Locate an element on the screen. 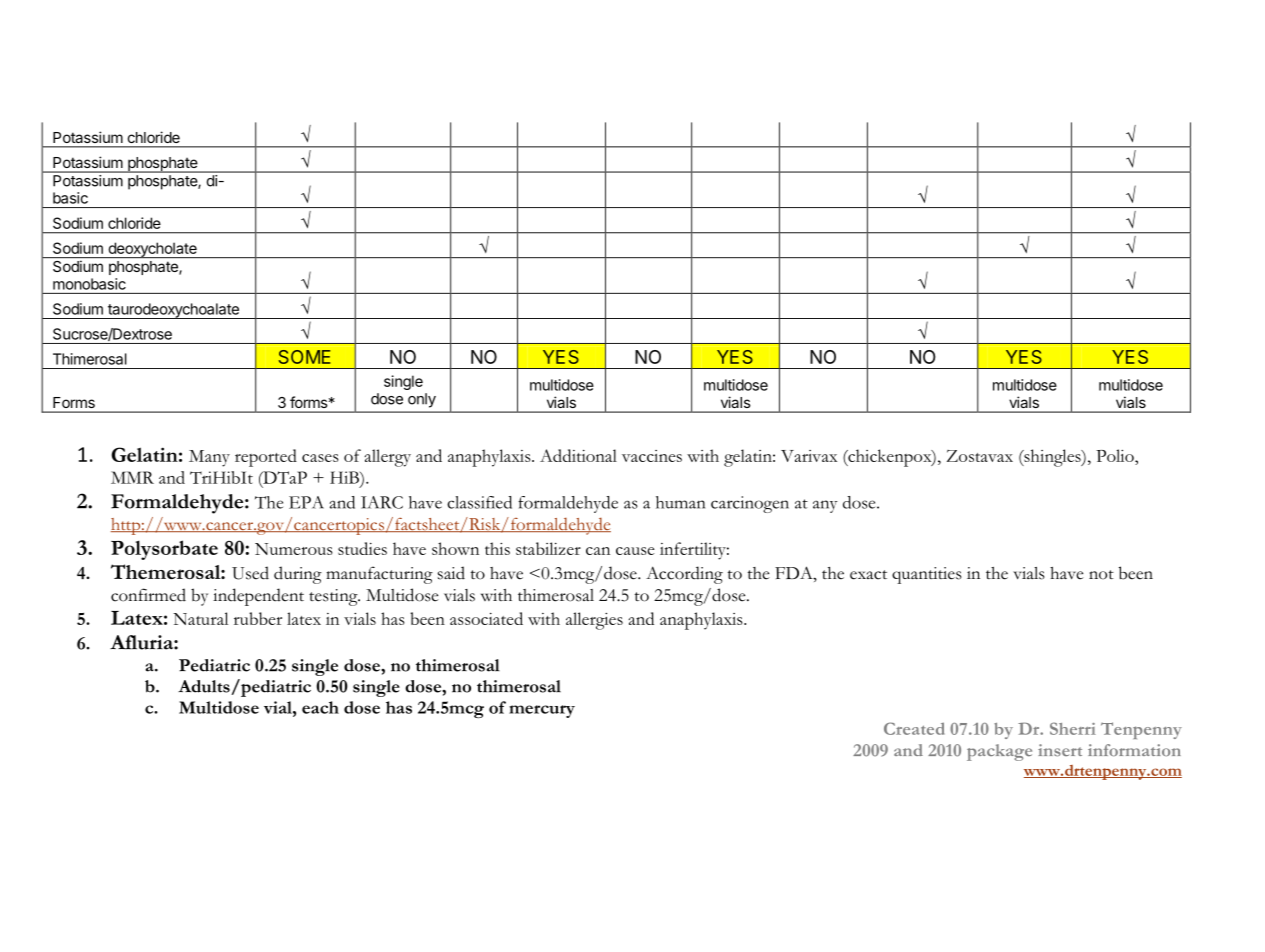  not is located at coordinates (1101, 575).
